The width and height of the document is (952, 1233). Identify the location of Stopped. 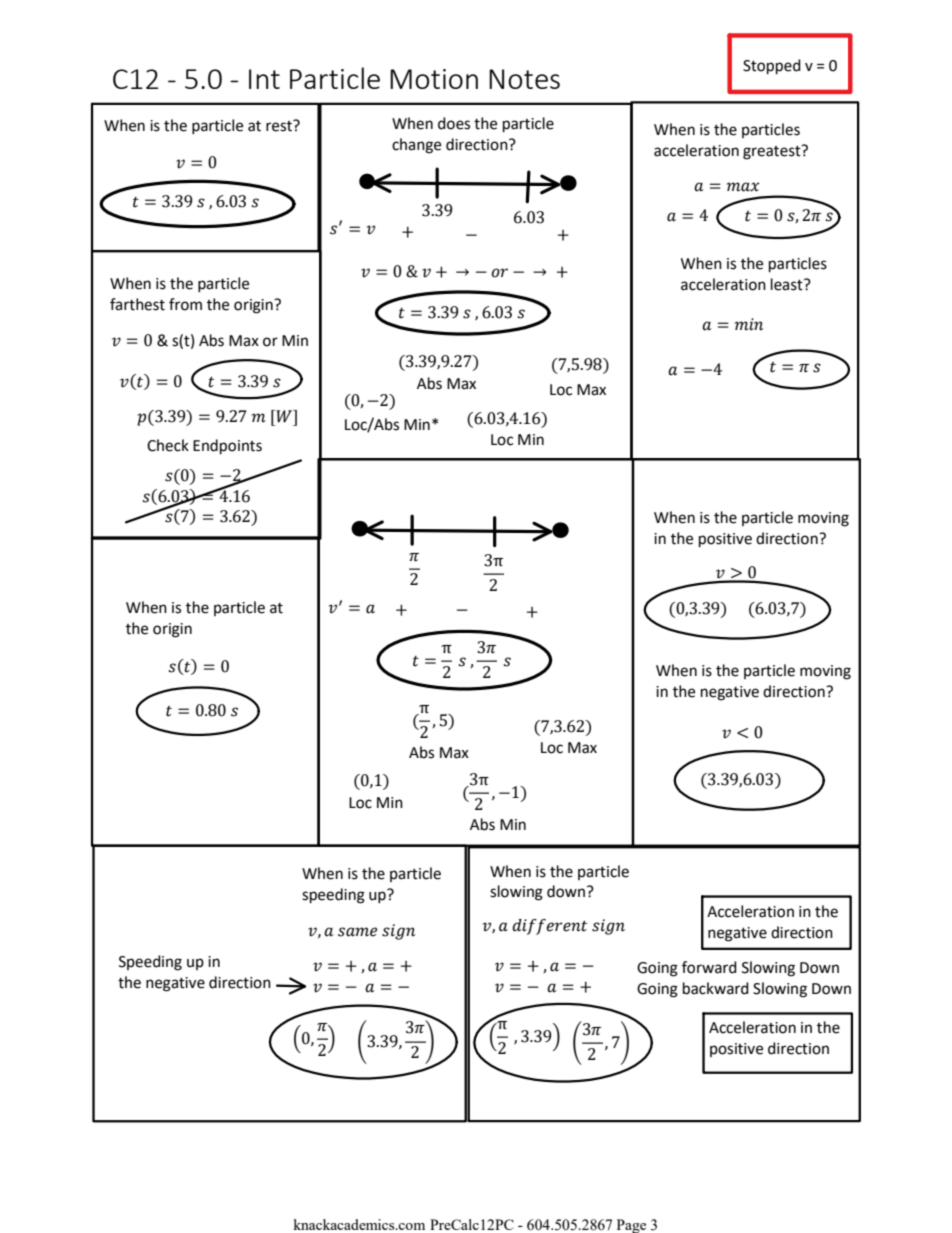
(772, 67).
